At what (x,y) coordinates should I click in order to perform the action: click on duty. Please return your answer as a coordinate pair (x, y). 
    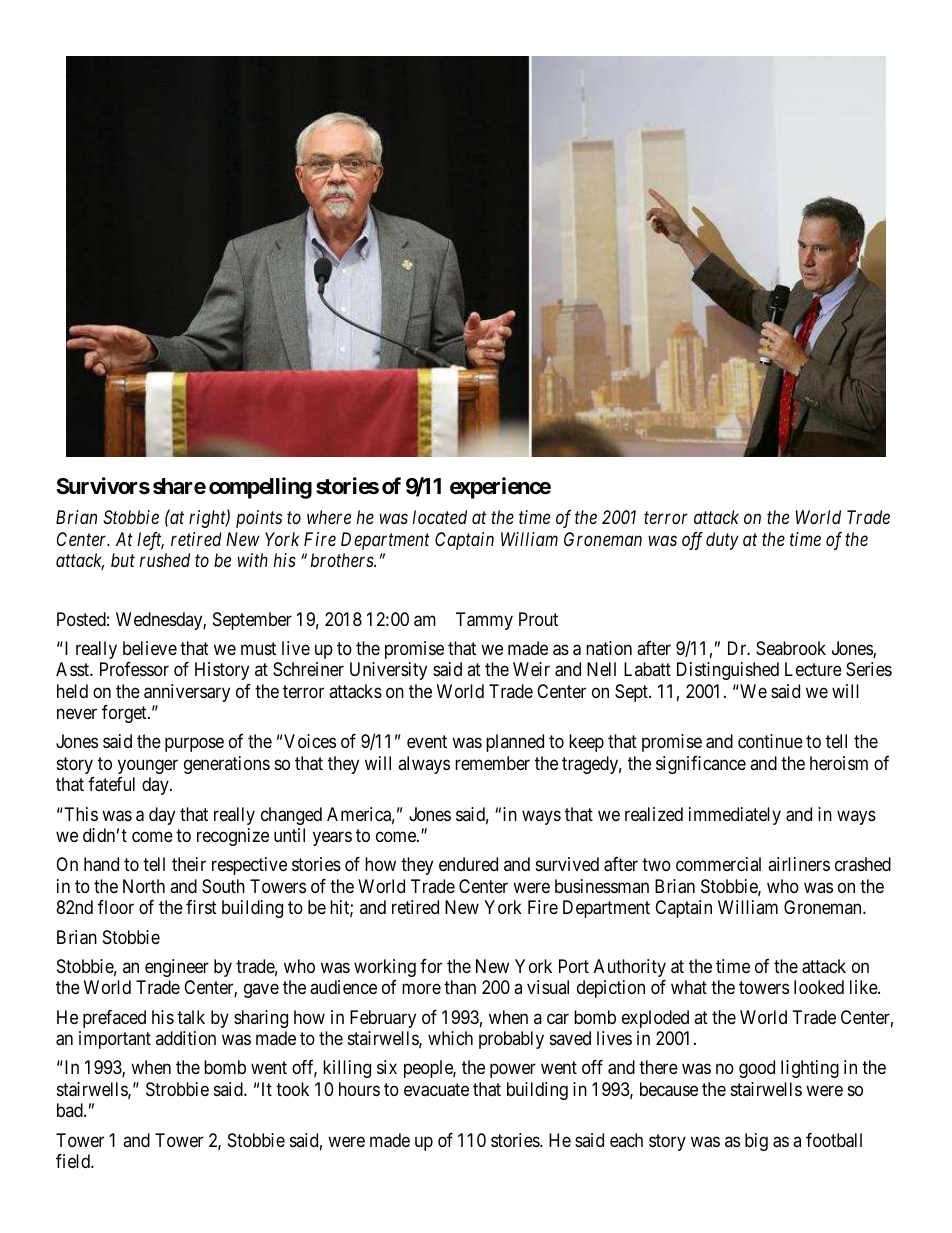
    Looking at the image, I should click on (722, 541).
